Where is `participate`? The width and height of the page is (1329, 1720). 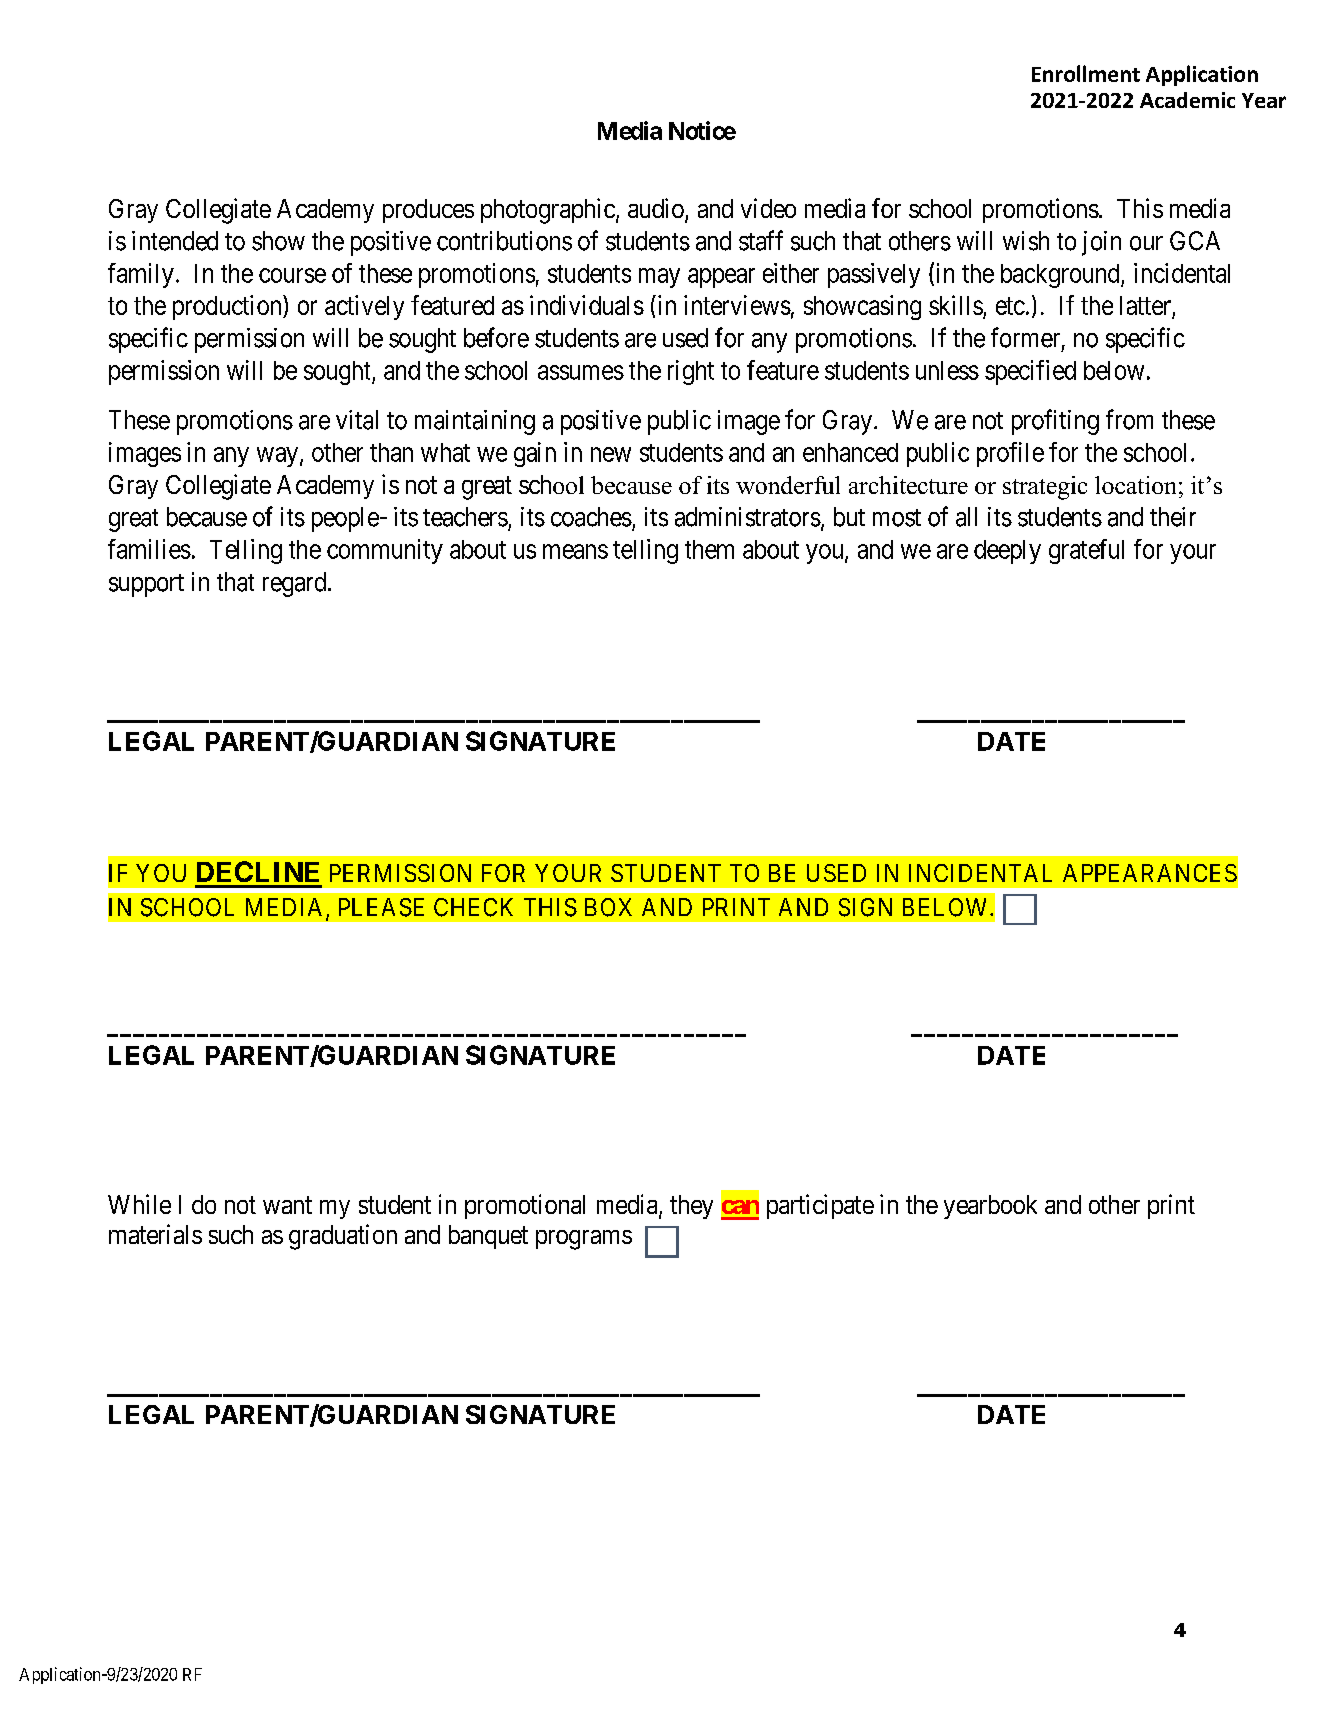
participate is located at coordinates (820, 1206).
